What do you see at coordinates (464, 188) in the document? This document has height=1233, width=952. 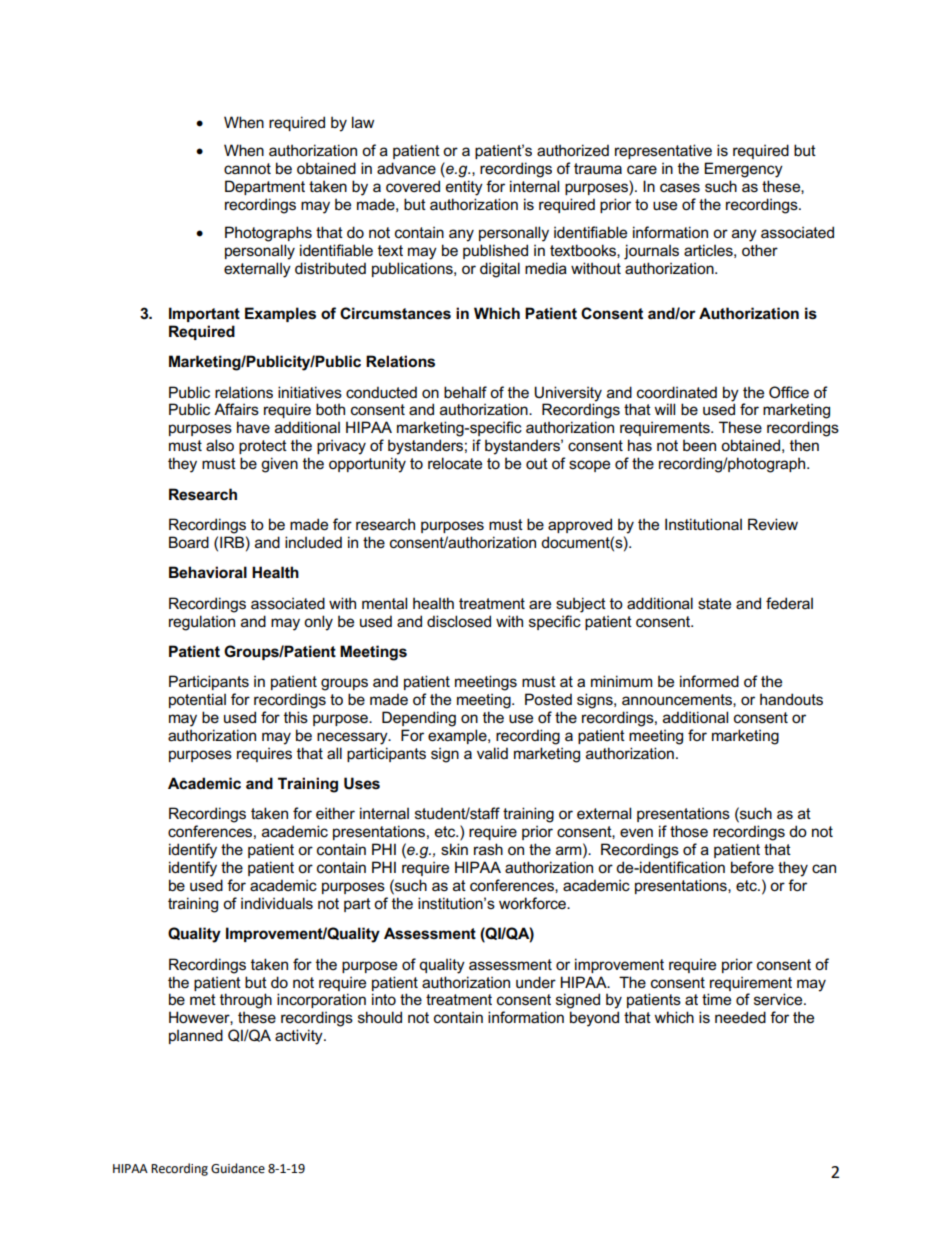 I see `entity` at bounding box center [464, 188].
